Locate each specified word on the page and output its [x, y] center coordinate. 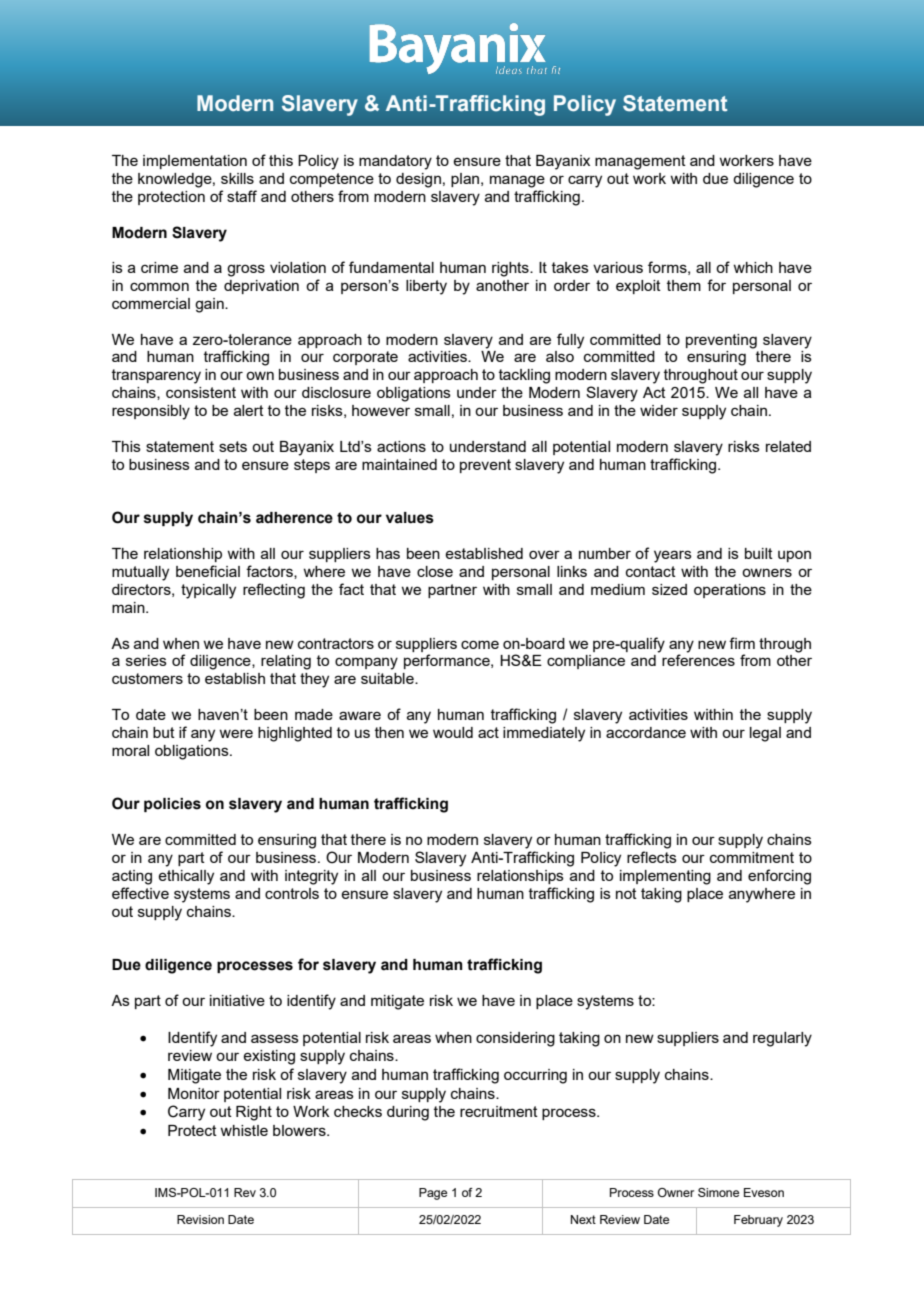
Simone [718, 1192]
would [453, 732]
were [236, 733]
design [418, 180]
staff [242, 196]
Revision [200, 1219]
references [698, 660]
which [753, 267]
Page [433, 1194]
